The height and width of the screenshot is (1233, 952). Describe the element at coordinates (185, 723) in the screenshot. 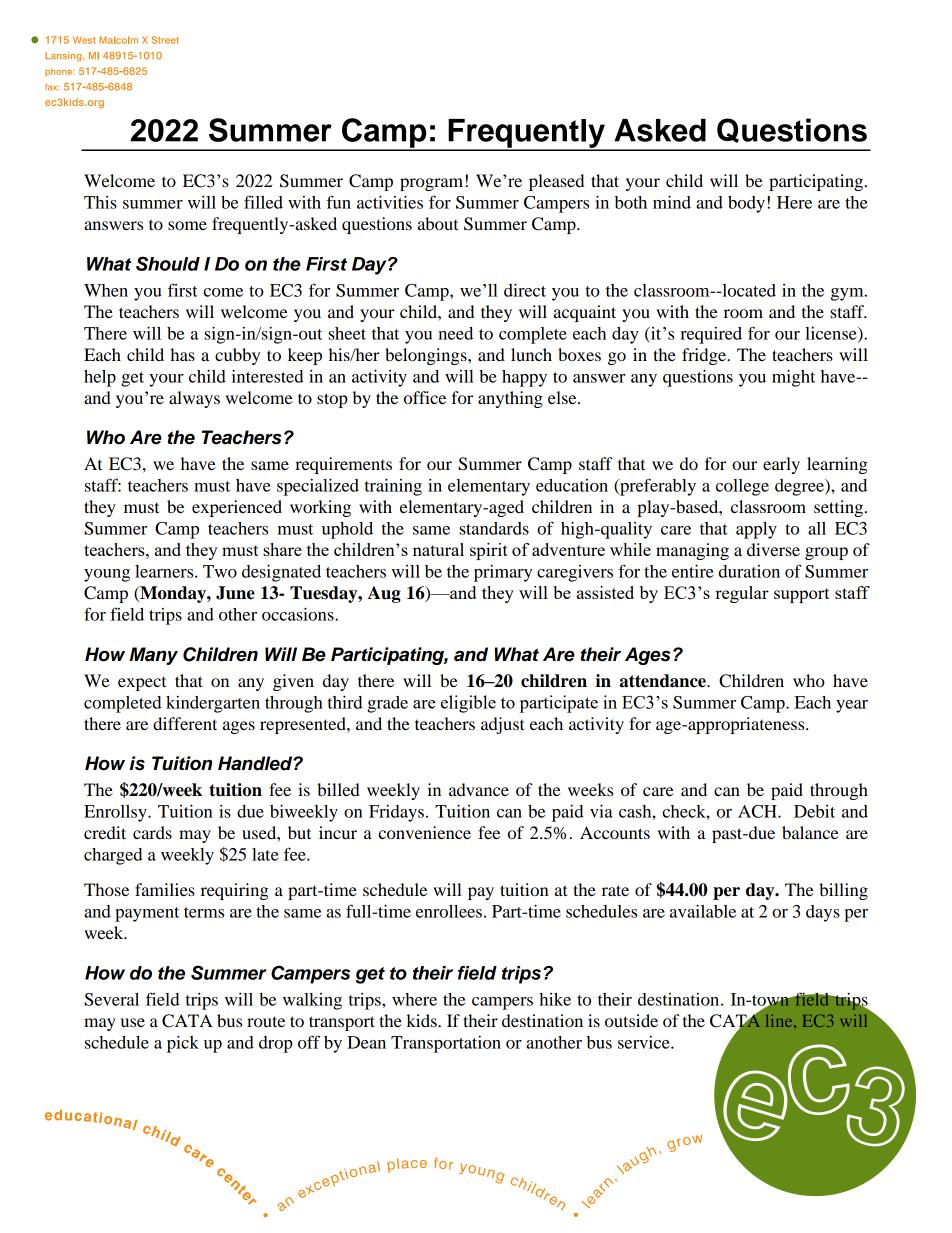

I see `different` at that location.
